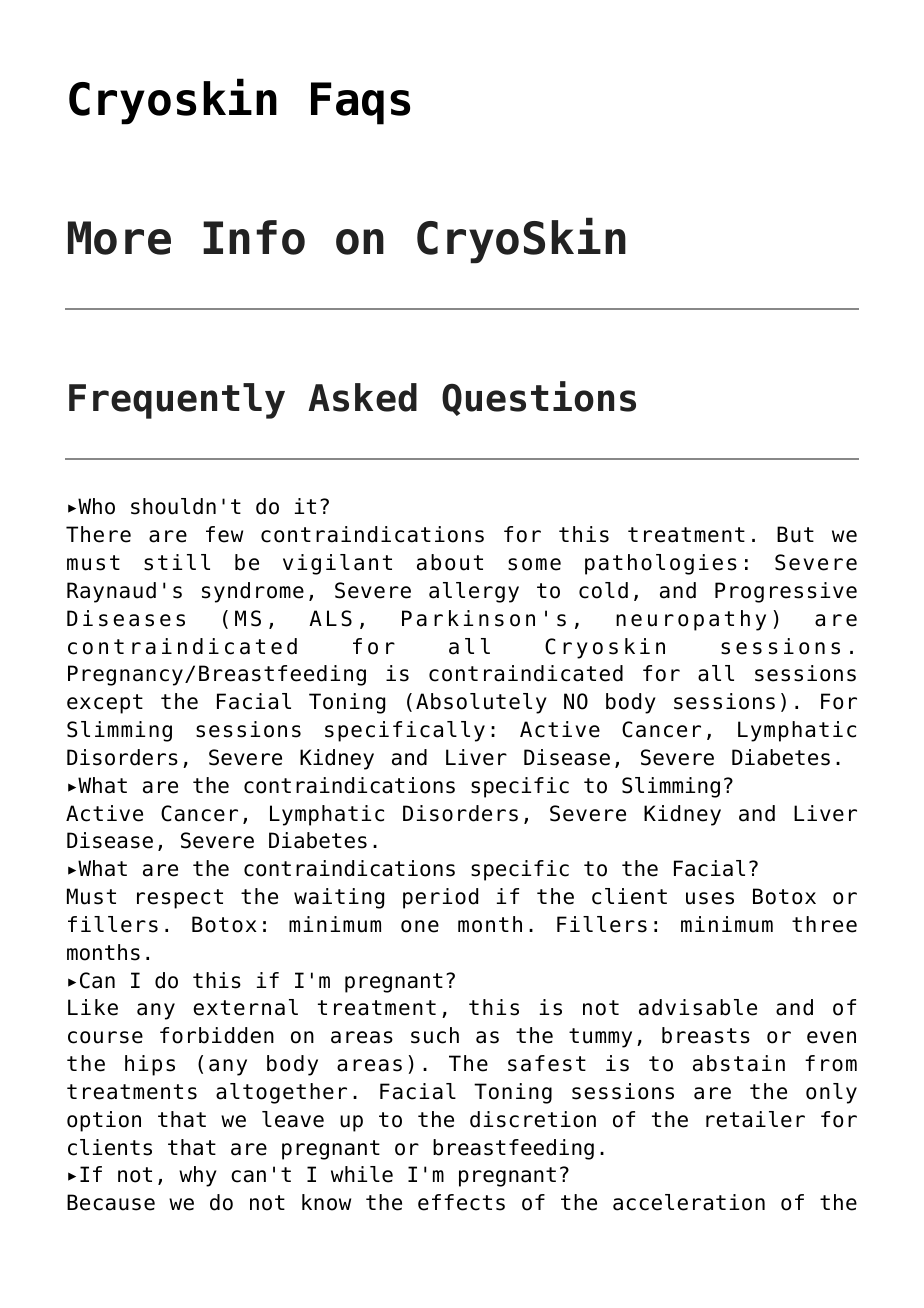 The image size is (924, 1308). I want to click on why, so click(198, 1176).
